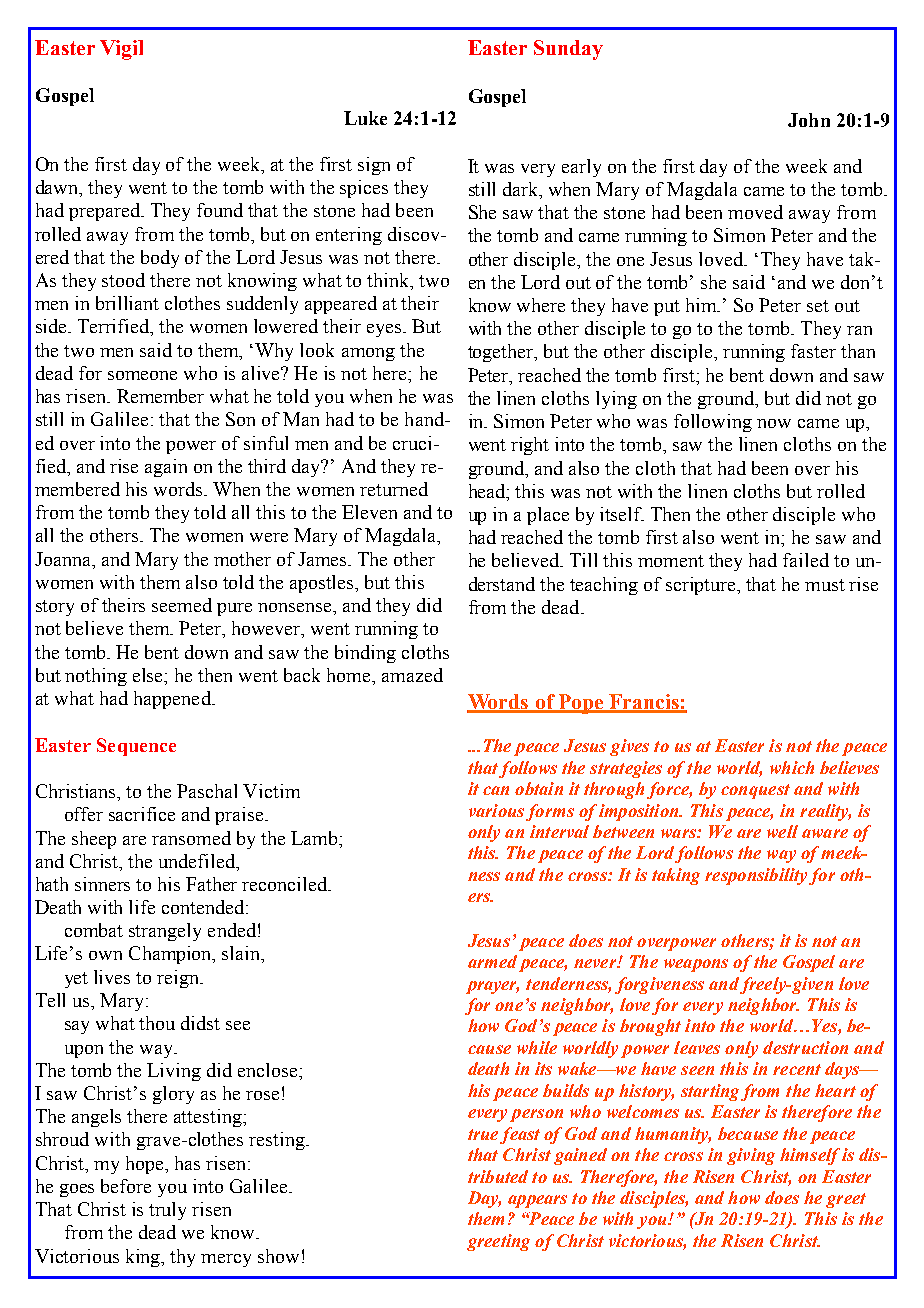 This image has width=924, height=1308. What do you see at coordinates (488, 492) in the image?
I see `head` at bounding box center [488, 492].
